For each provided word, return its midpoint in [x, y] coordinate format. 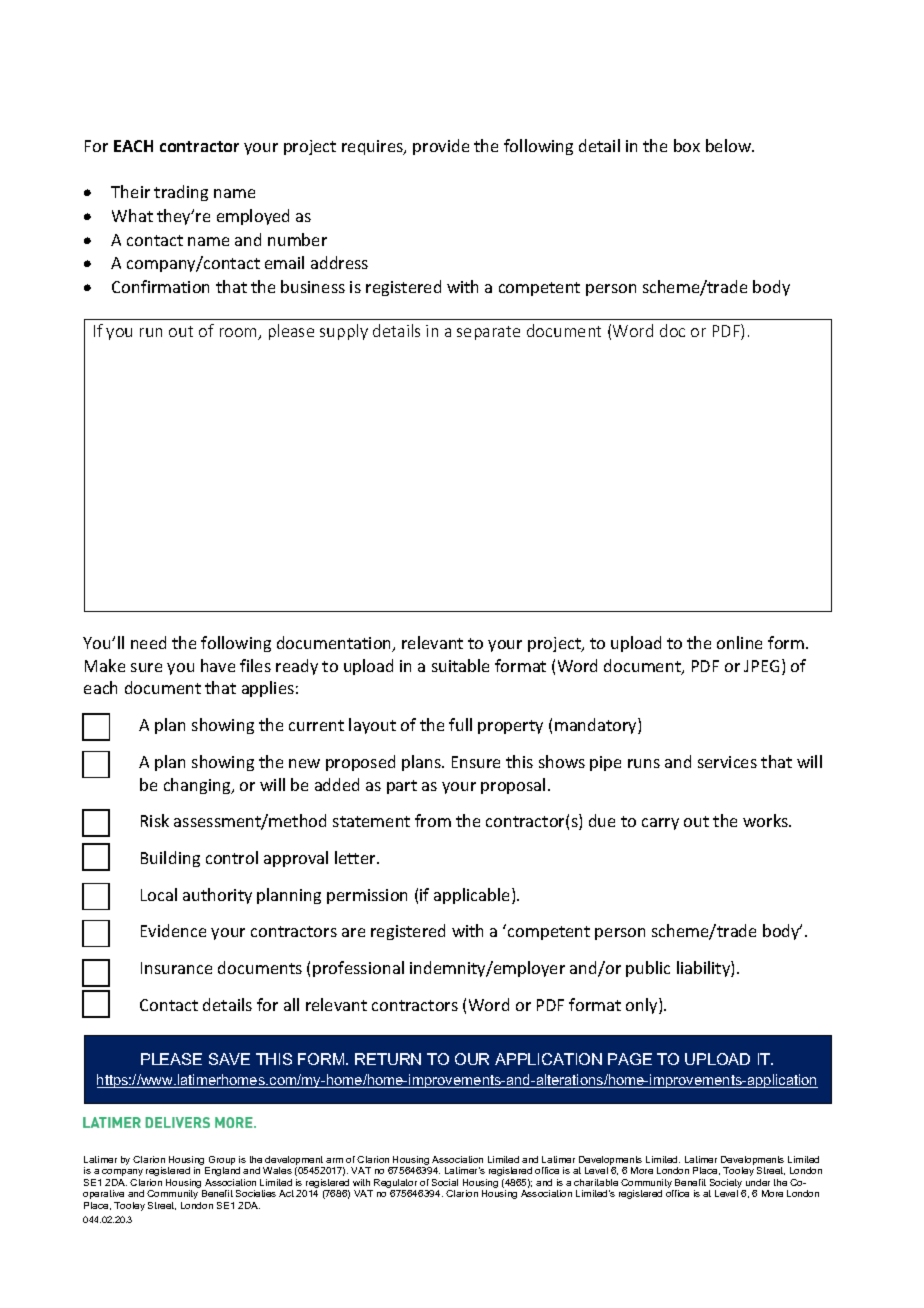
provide [441, 147]
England [222, 1171]
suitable [460, 665]
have [218, 665]
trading [181, 193]
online [739, 642]
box [687, 145]
